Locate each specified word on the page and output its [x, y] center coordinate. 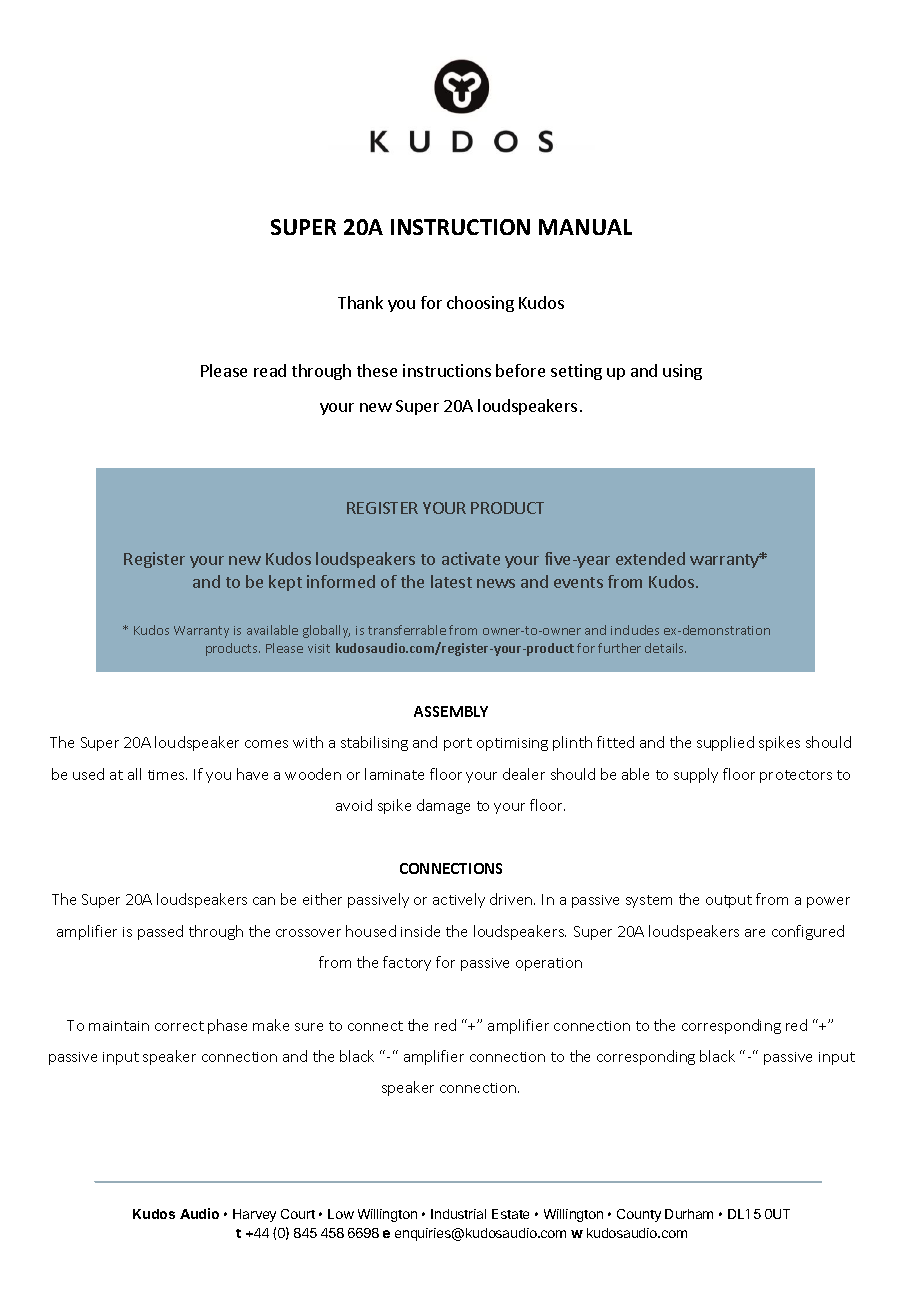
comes [266, 744]
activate [471, 558]
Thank [360, 302]
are [755, 933]
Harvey [254, 1215]
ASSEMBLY [451, 711]
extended [650, 558]
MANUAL [585, 227]
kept [285, 583]
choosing [480, 304]
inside [420, 931]
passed [160, 932]
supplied [725, 743]
